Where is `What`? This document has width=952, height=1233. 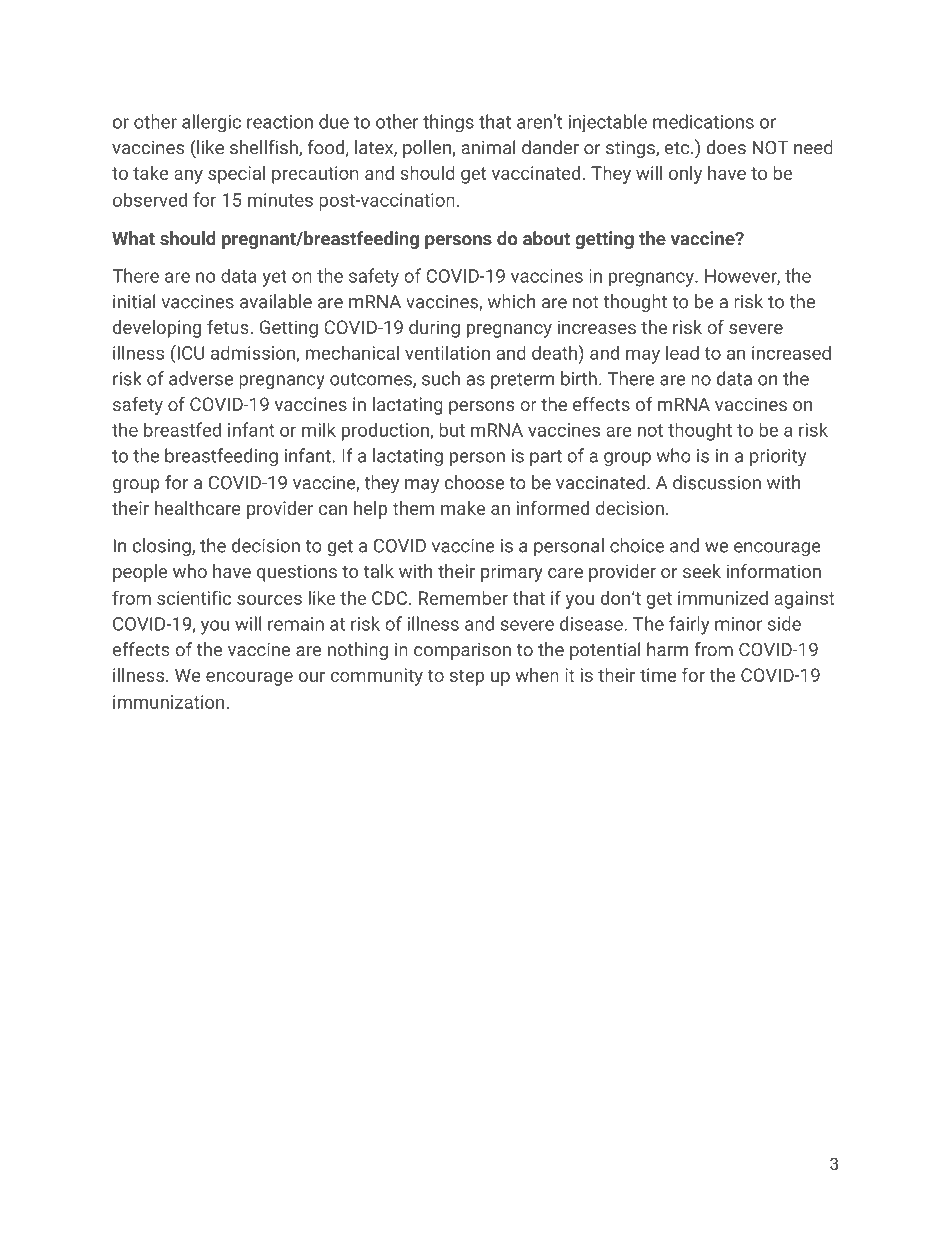 What is located at coordinates (133, 238).
